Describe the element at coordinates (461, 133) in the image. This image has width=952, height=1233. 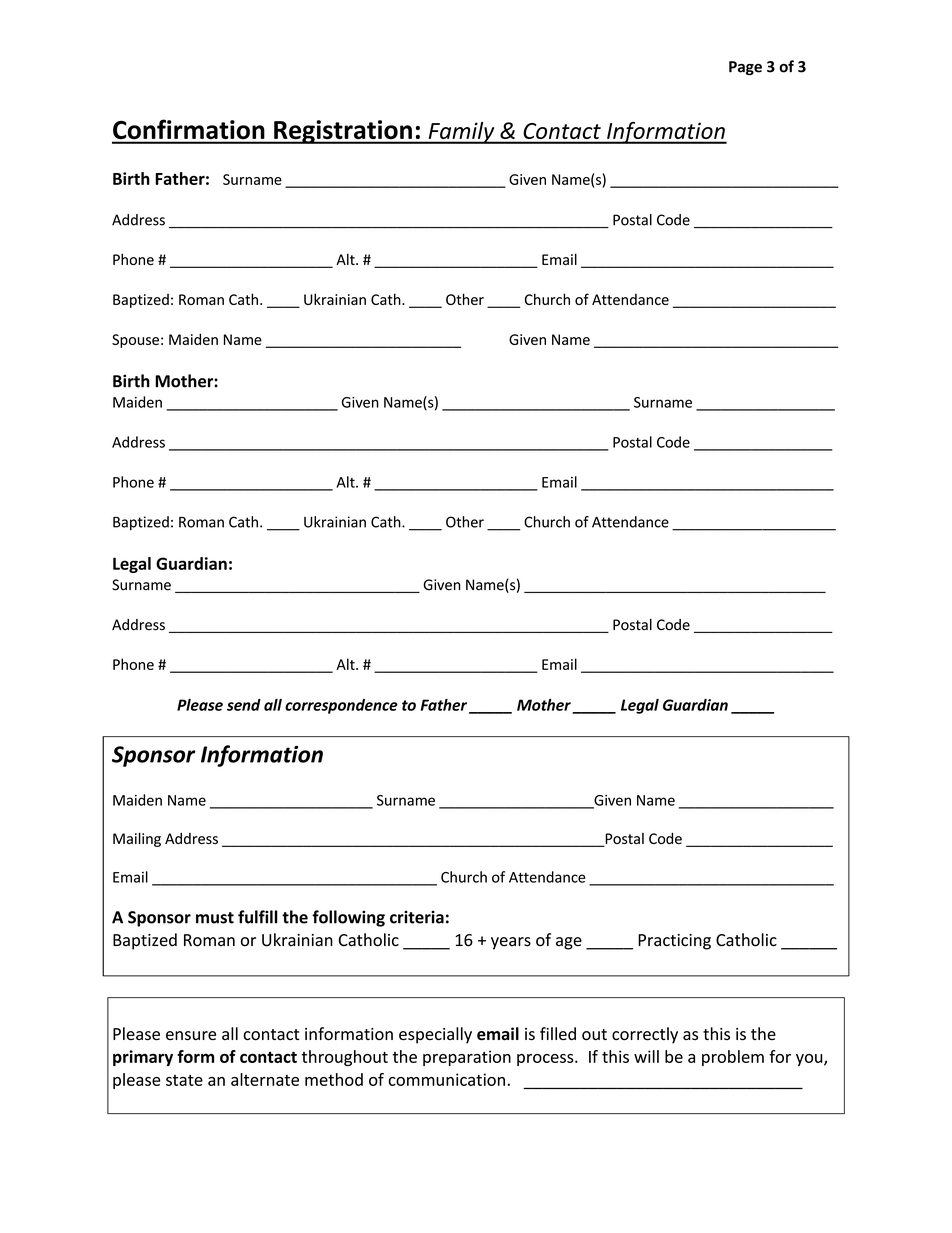
I see `Family` at that location.
